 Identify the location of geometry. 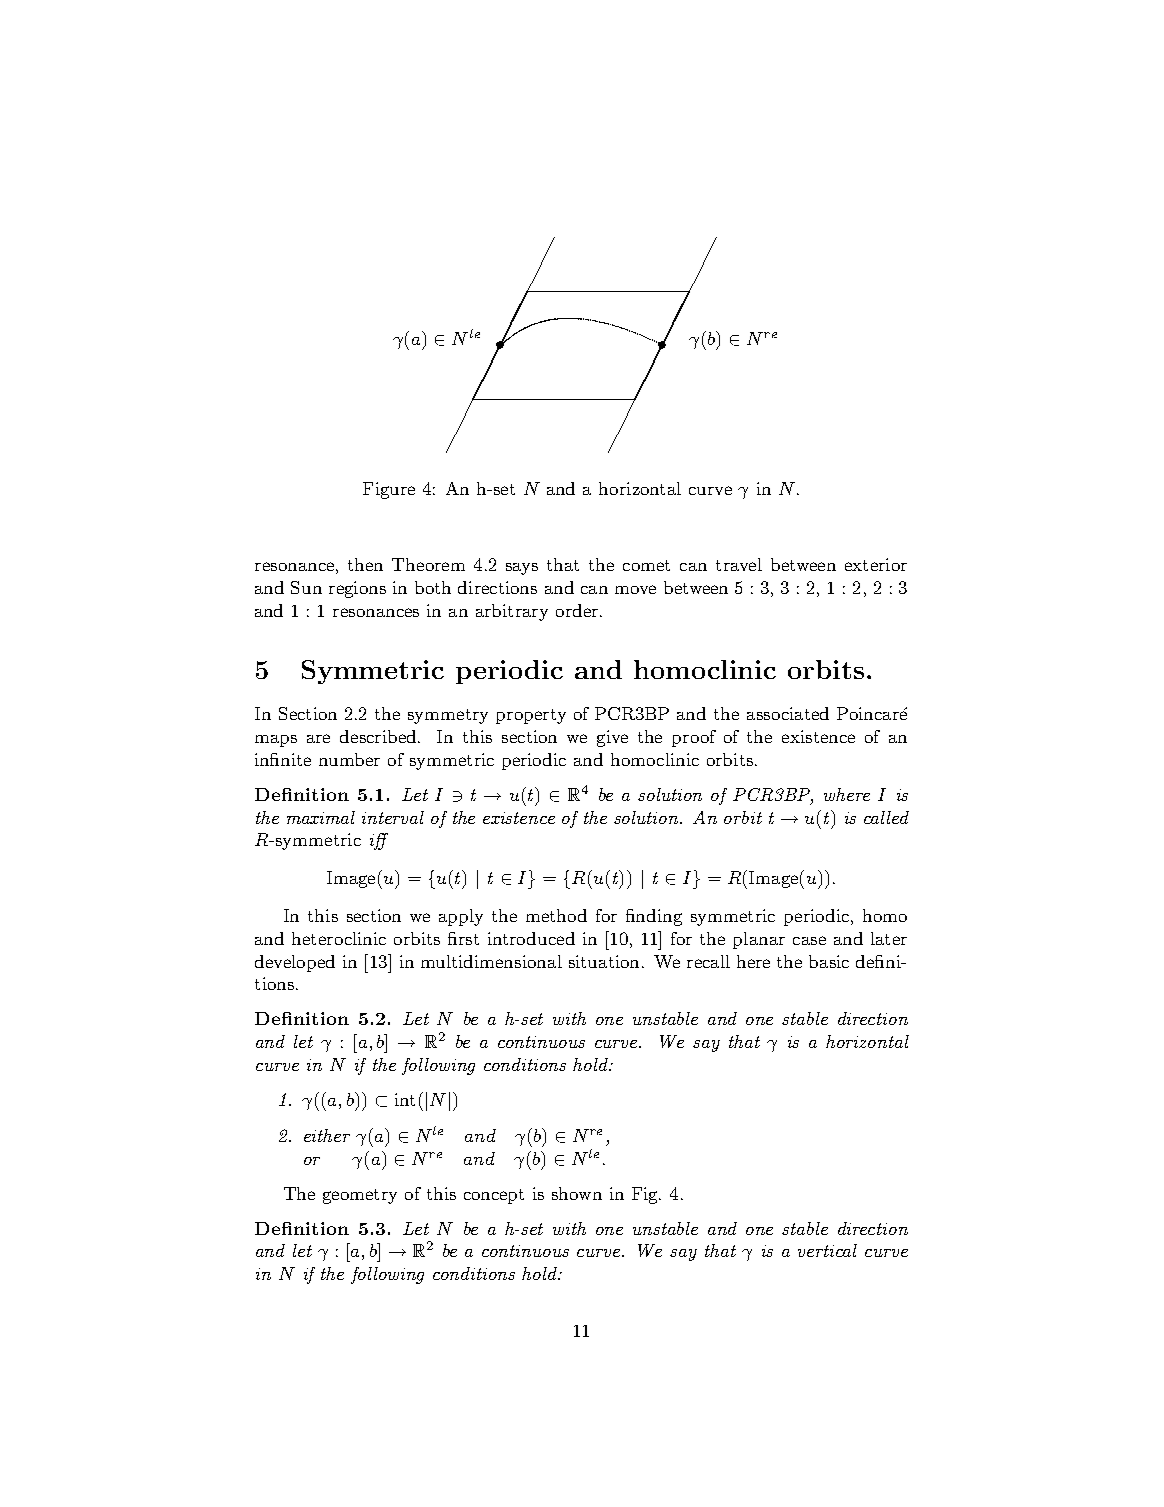
(360, 1196).
